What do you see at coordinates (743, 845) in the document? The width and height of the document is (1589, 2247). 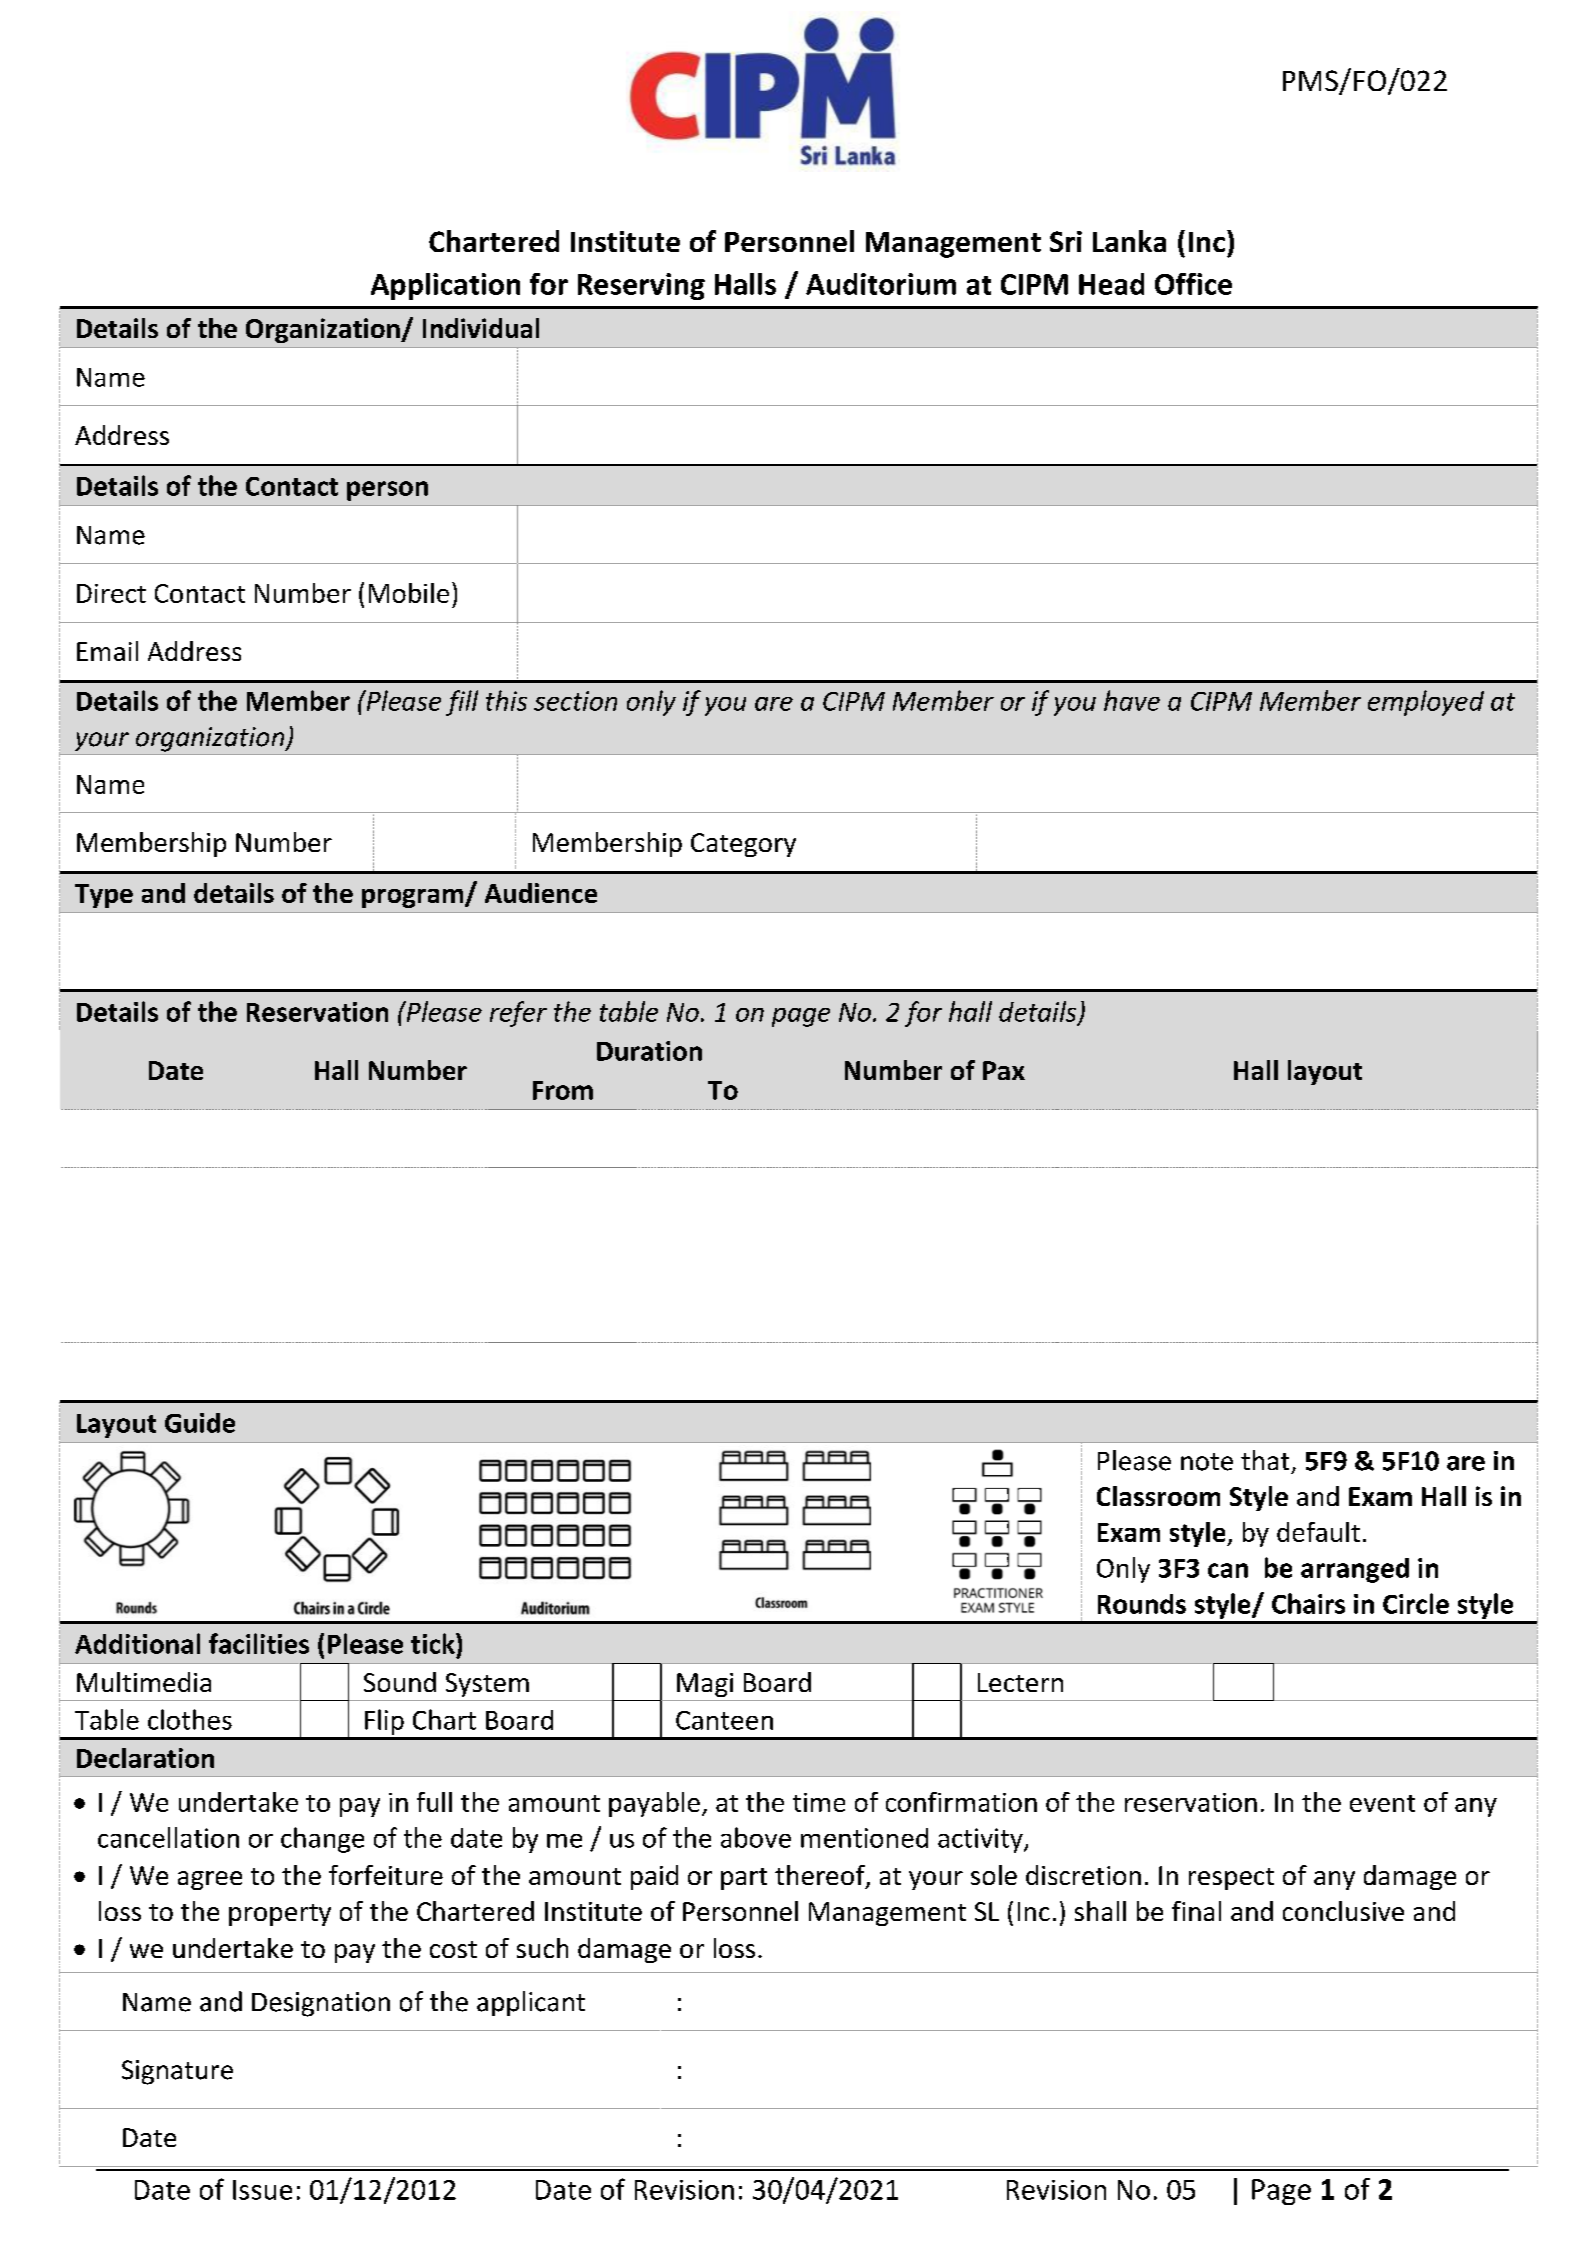 I see `Category` at bounding box center [743, 845].
